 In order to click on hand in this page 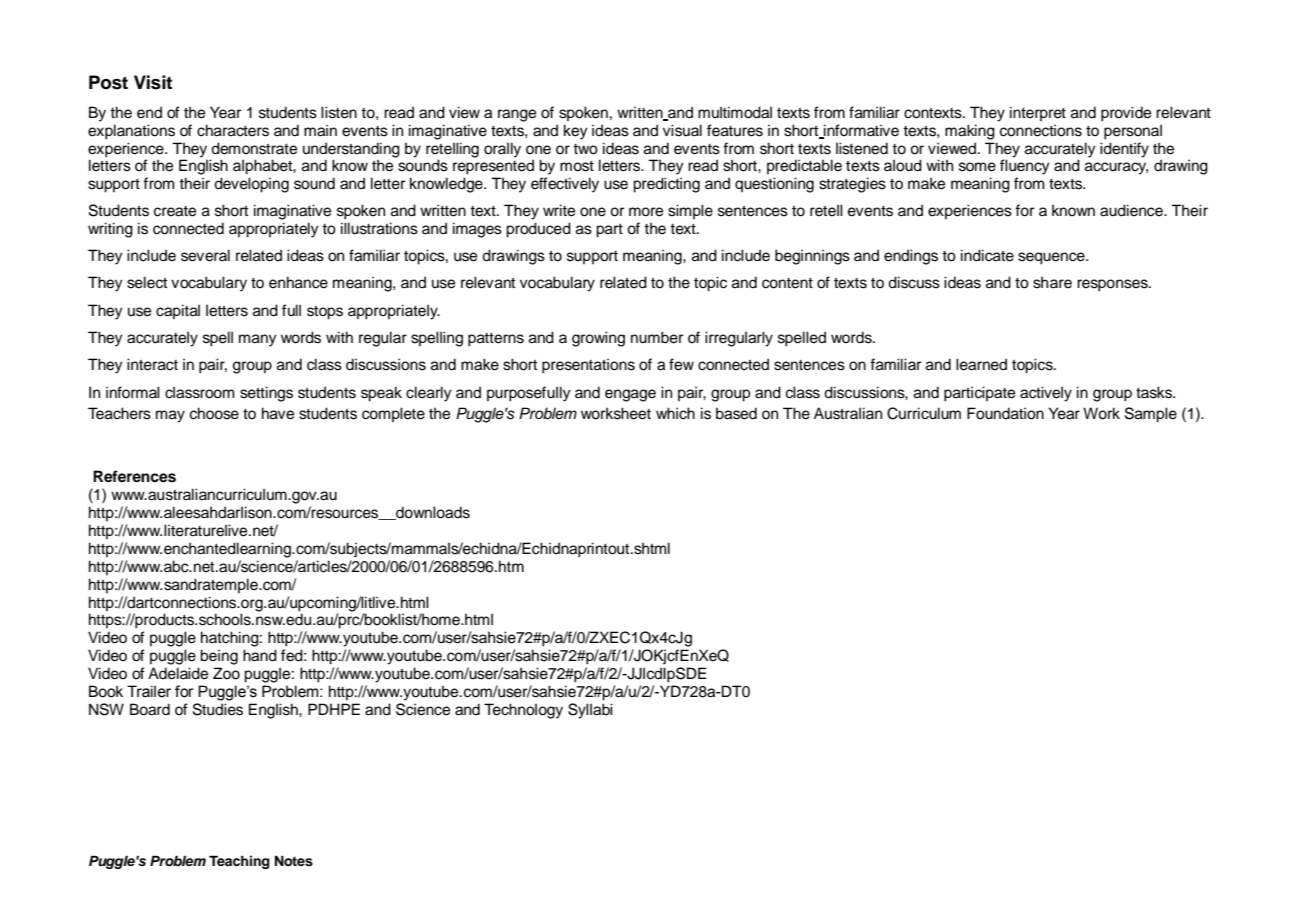, I will do `click(260, 655)`.
